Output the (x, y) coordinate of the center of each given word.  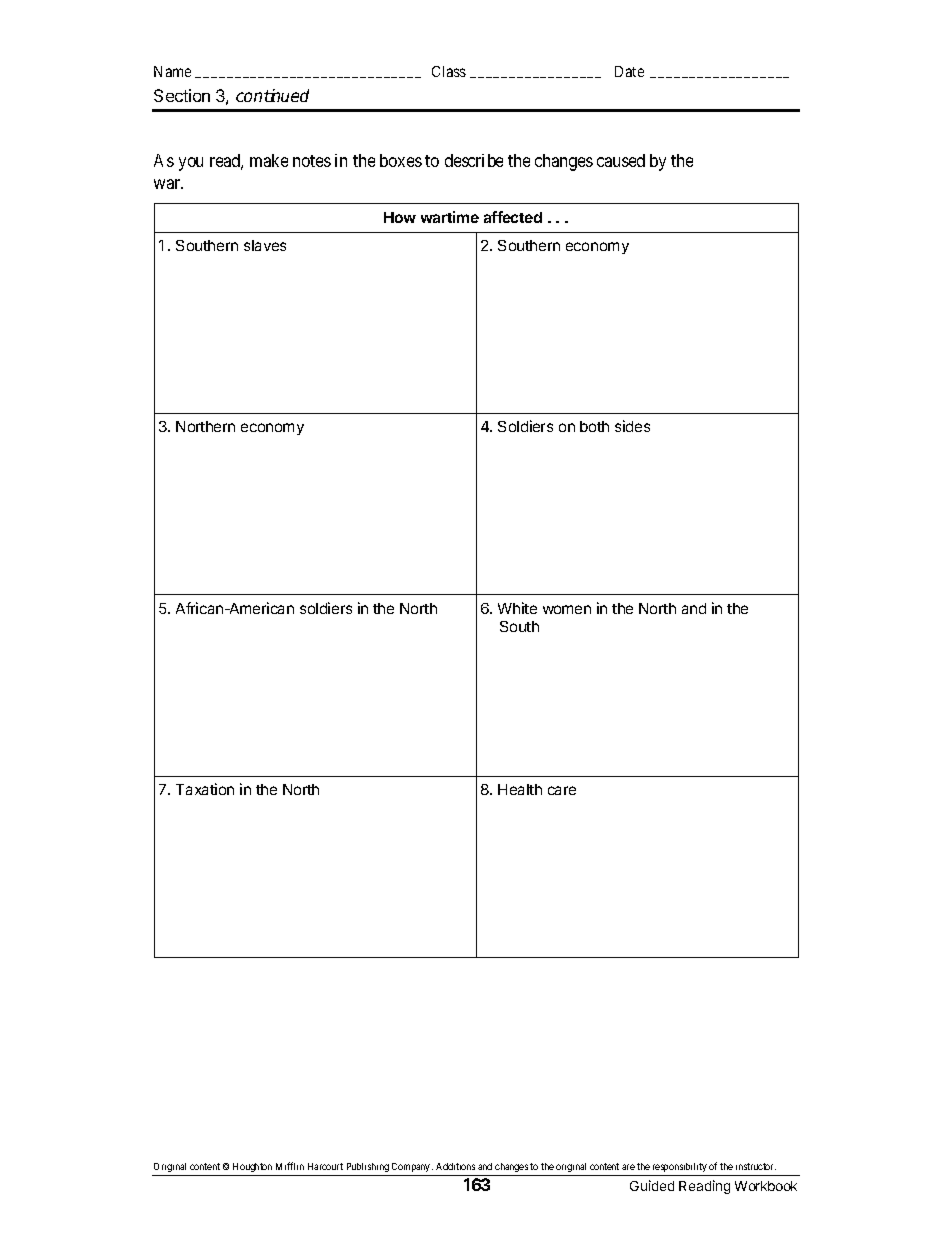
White (517, 608)
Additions (455, 1166)
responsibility (679, 1169)
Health (520, 789)
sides (632, 426)
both (594, 426)
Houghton (252, 1169)
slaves (265, 245)
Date (629, 71)
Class (449, 71)
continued (272, 95)
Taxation (205, 789)
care (562, 790)
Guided (652, 1185)
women (567, 609)
